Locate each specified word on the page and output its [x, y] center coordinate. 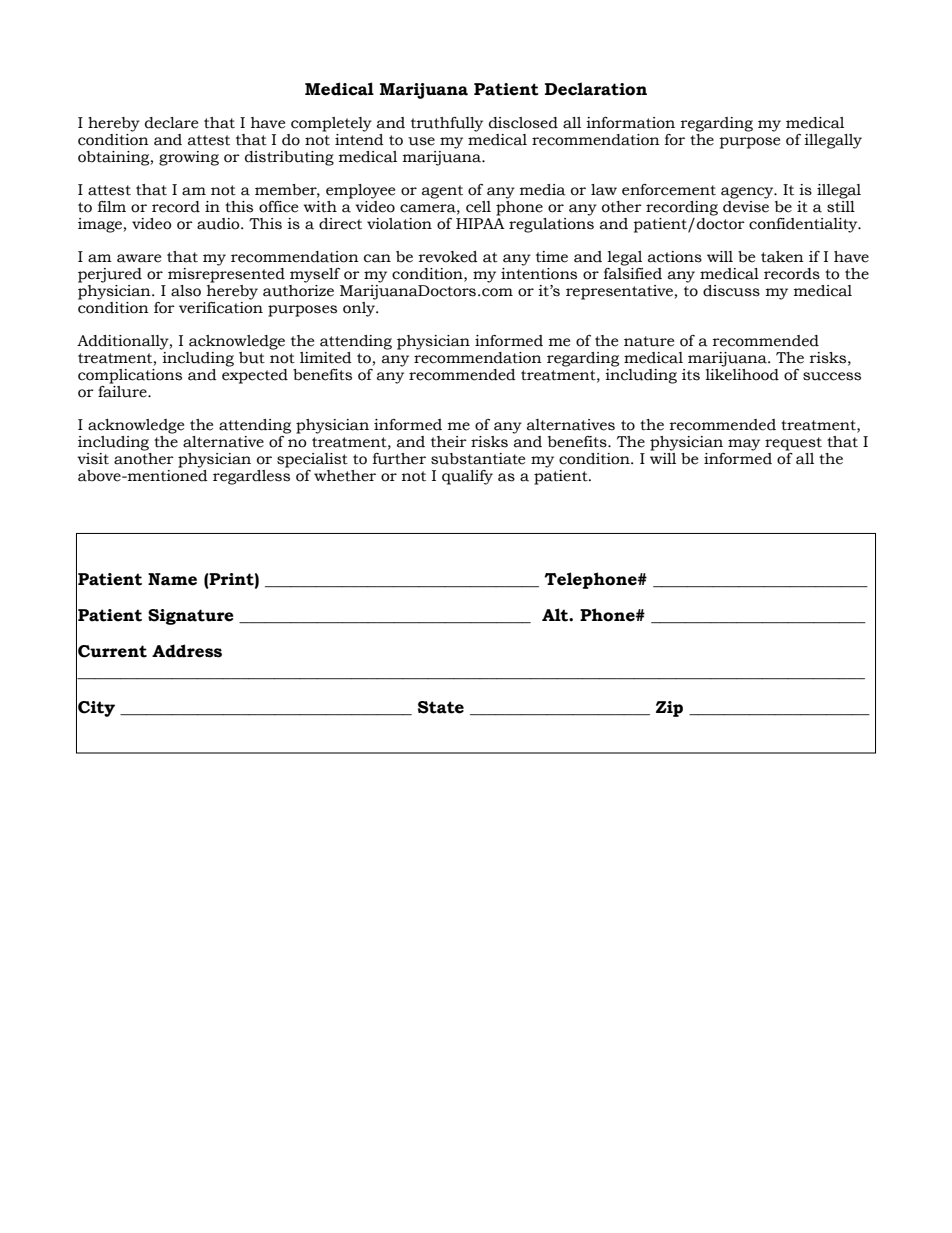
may [744, 445]
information [630, 123]
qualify [467, 477]
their [449, 442]
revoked [448, 257]
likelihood [742, 373]
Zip [669, 709]
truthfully [447, 124]
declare [171, 123]
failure [123, 390]
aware [139, 258]
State [441, 707]
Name [172, 579]
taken [782, 257]
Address [187, 651]
